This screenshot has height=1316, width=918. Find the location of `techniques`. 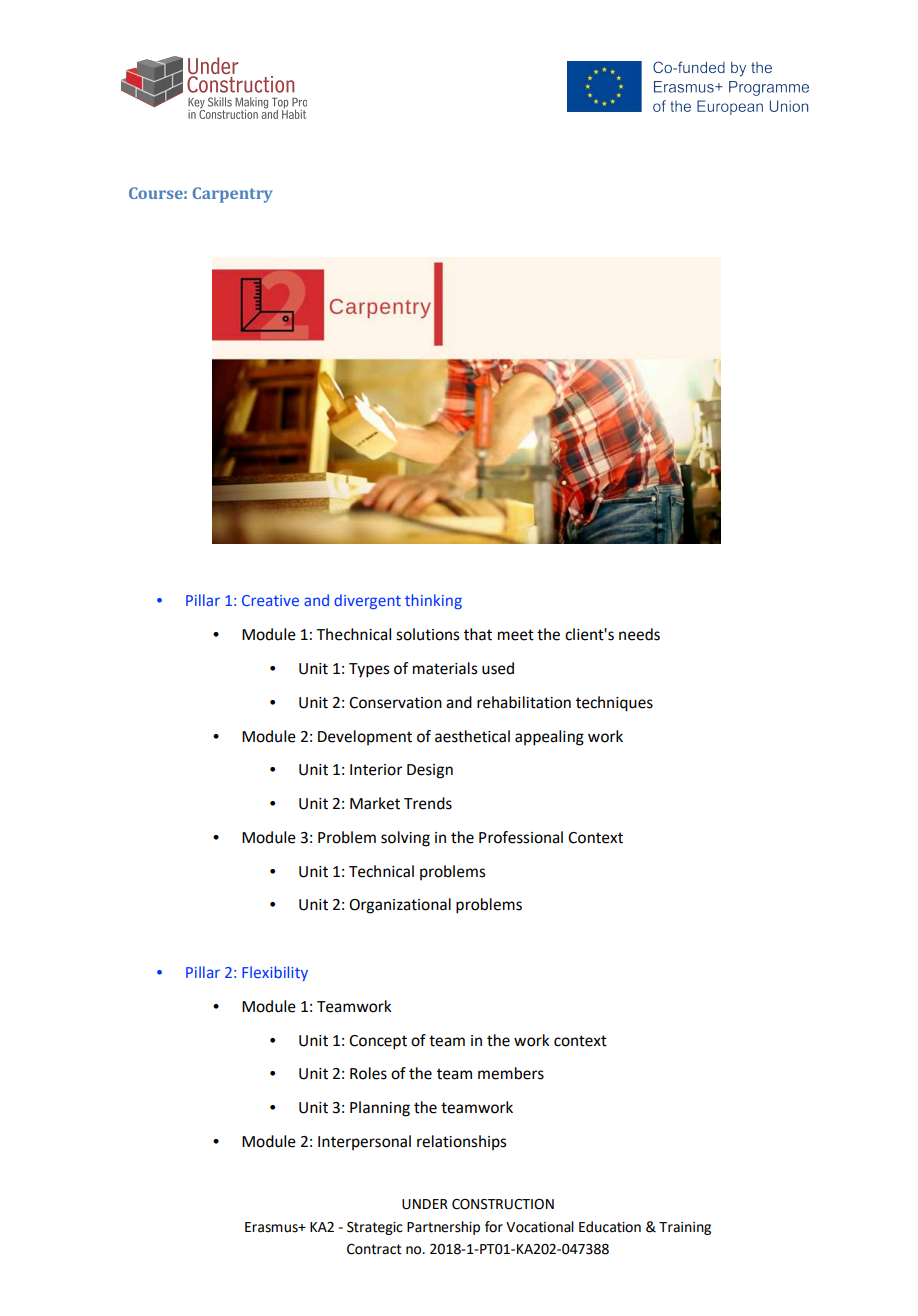

techniques is located at coordinates (614, 704).
